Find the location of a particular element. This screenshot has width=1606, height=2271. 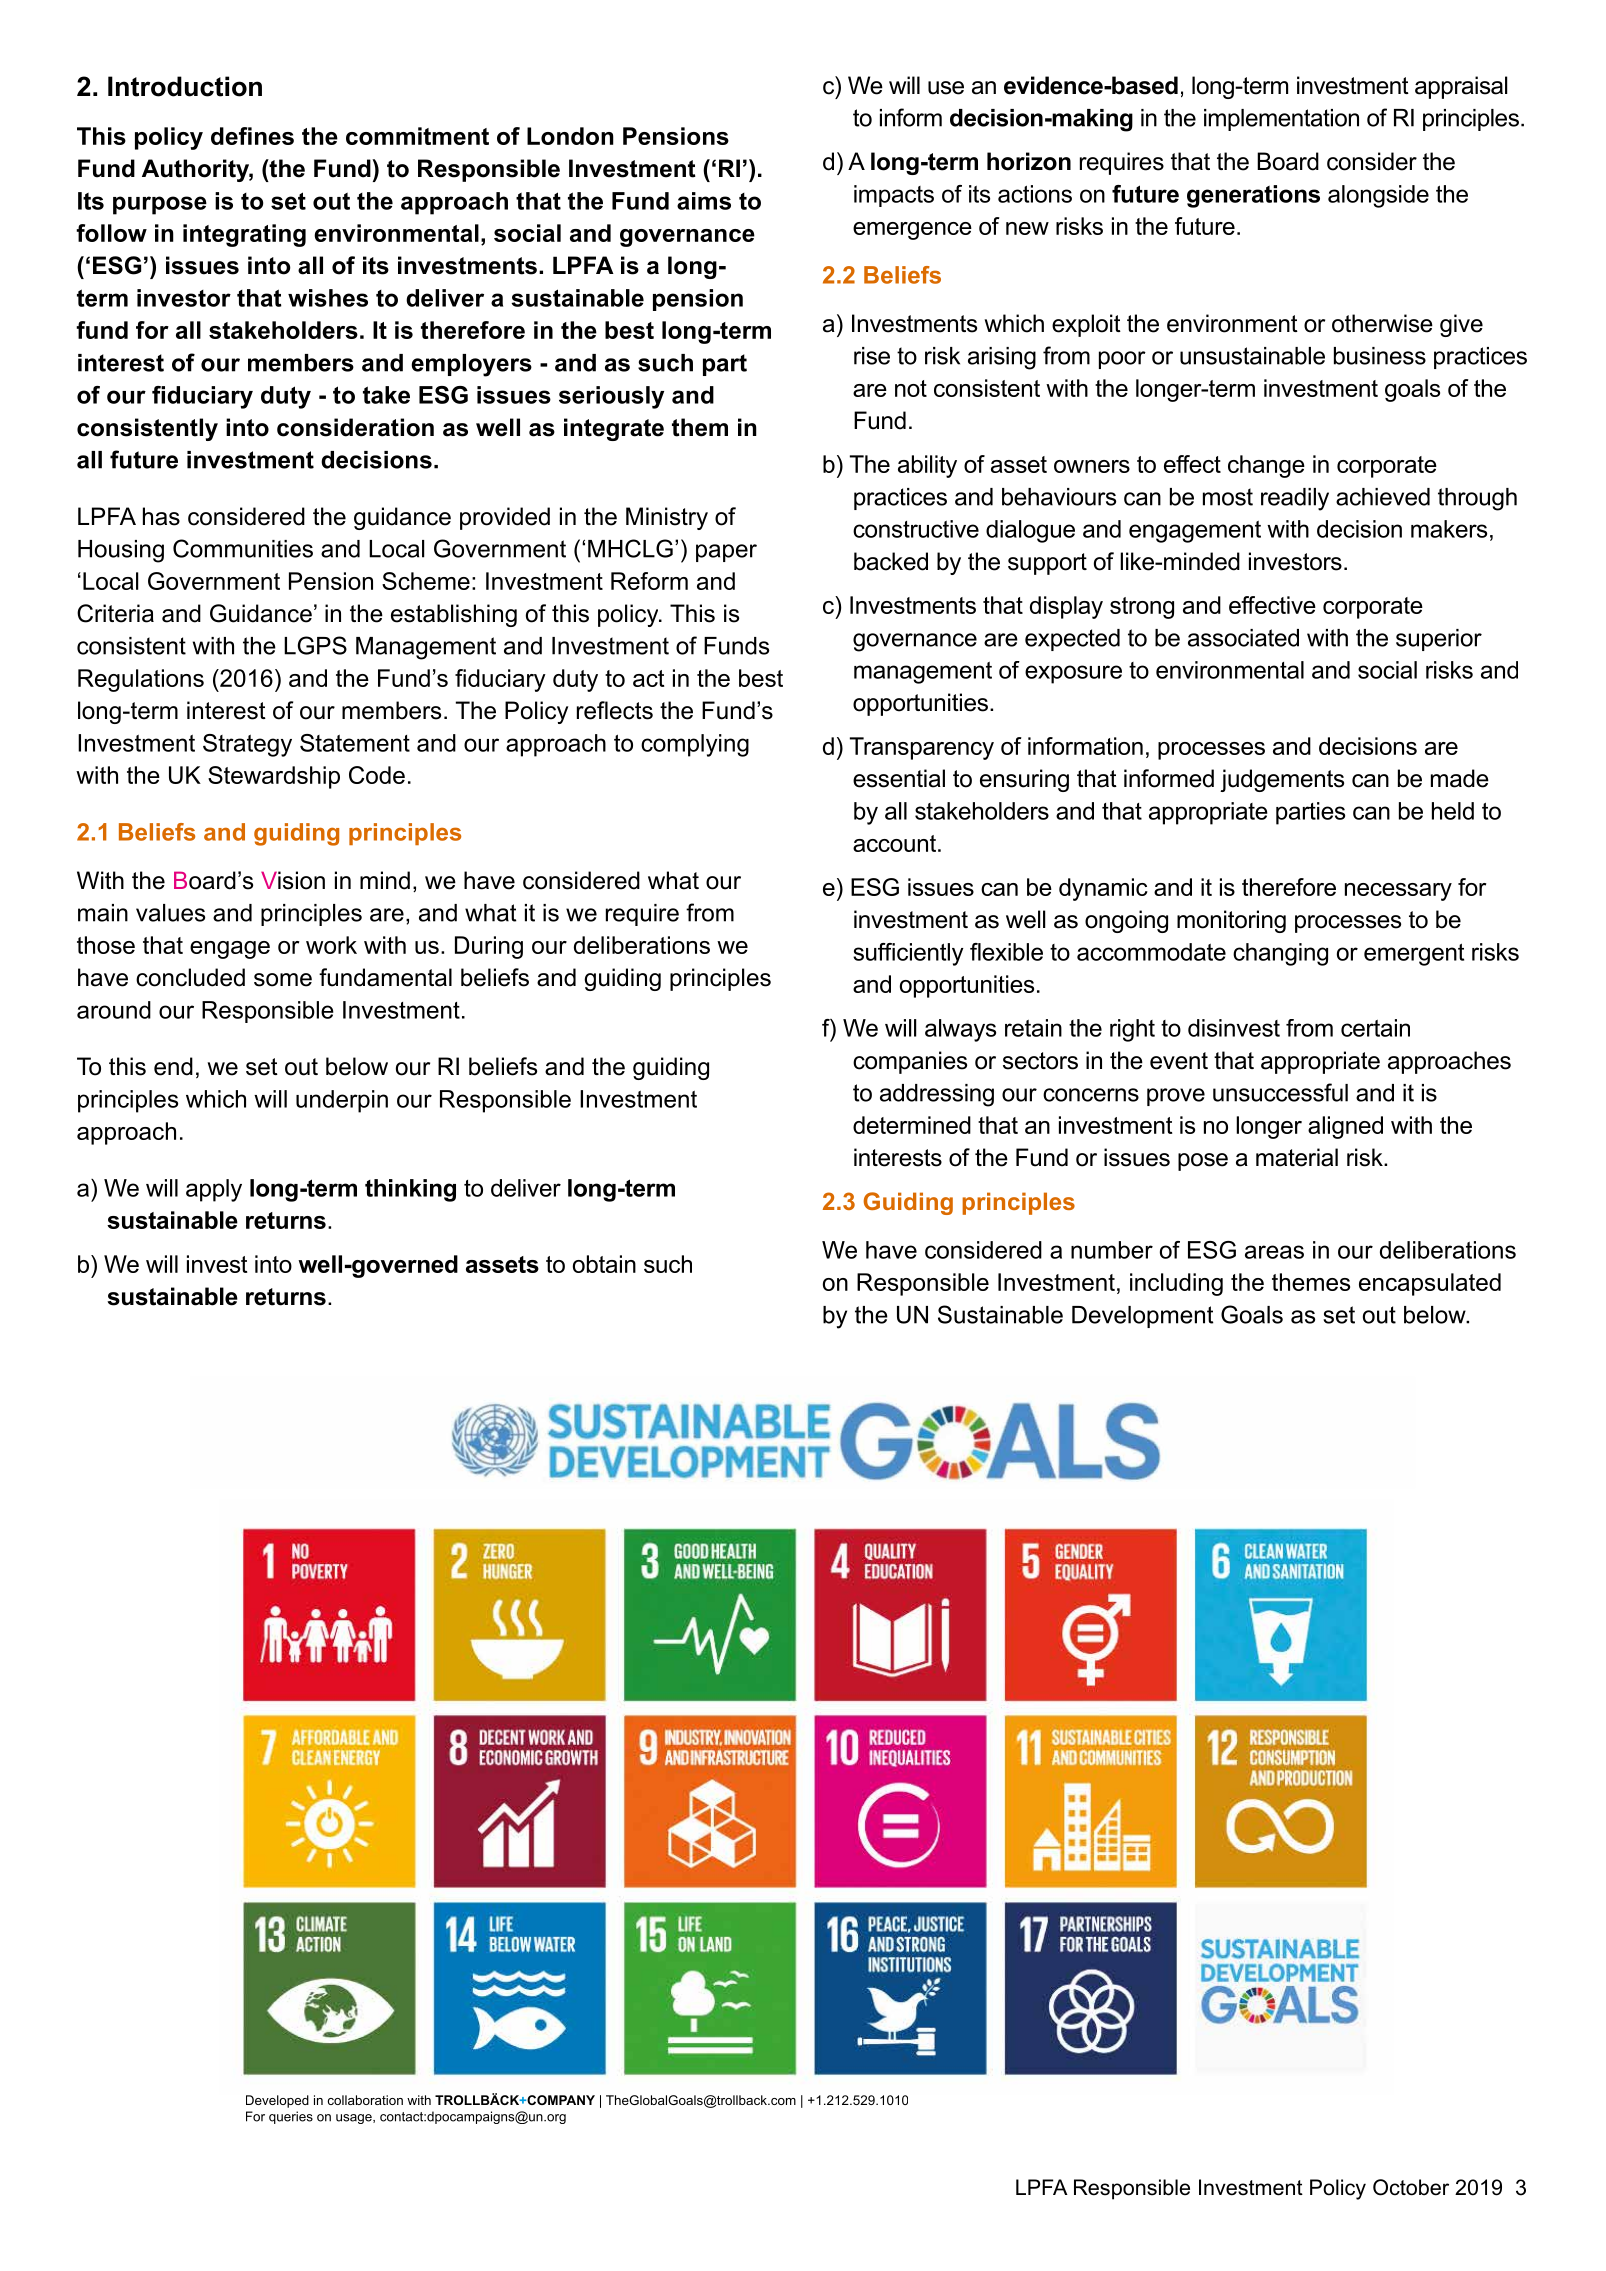

queries is located at coordinates (291, 2117).
